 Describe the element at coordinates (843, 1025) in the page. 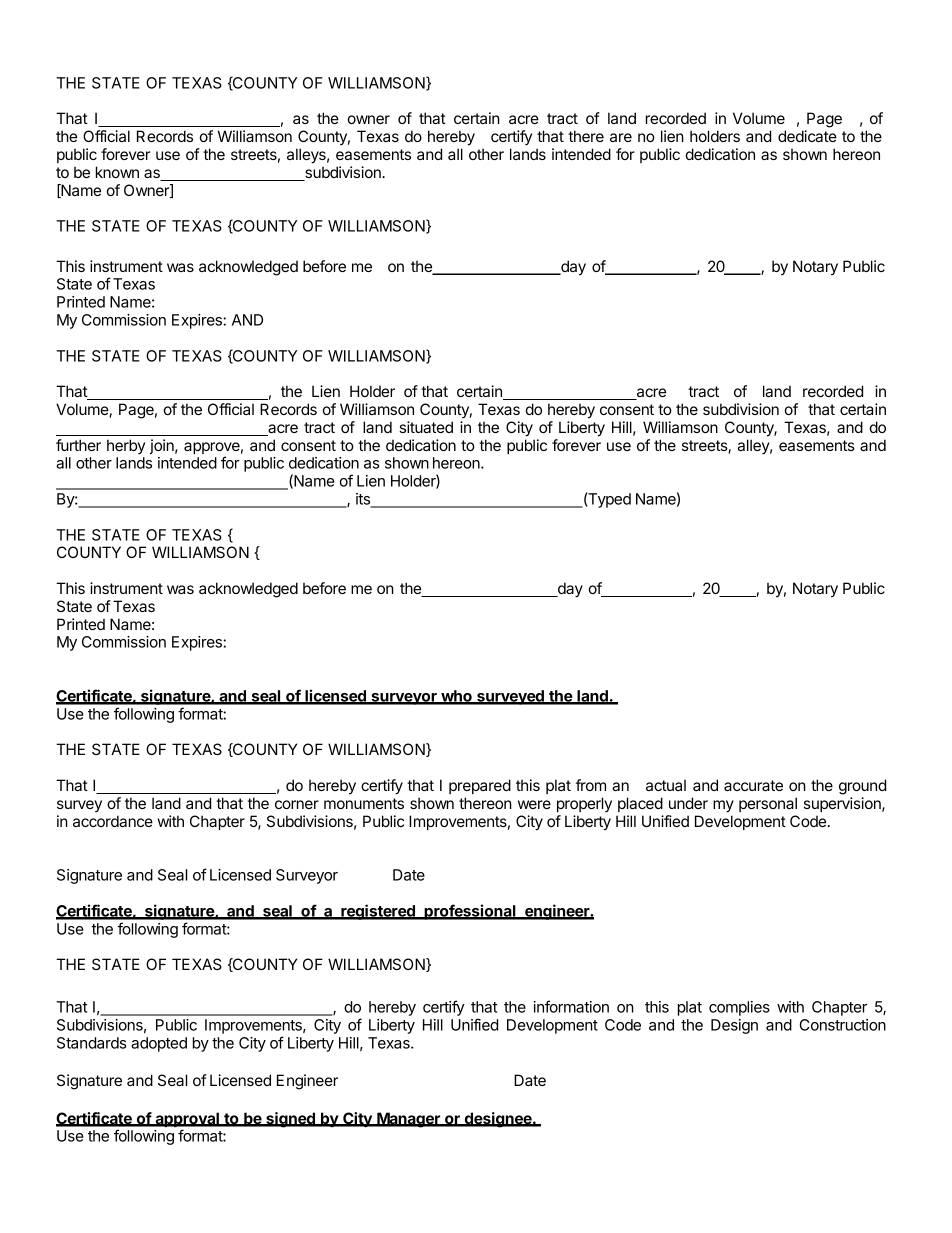

I see `Construction` at that location.
